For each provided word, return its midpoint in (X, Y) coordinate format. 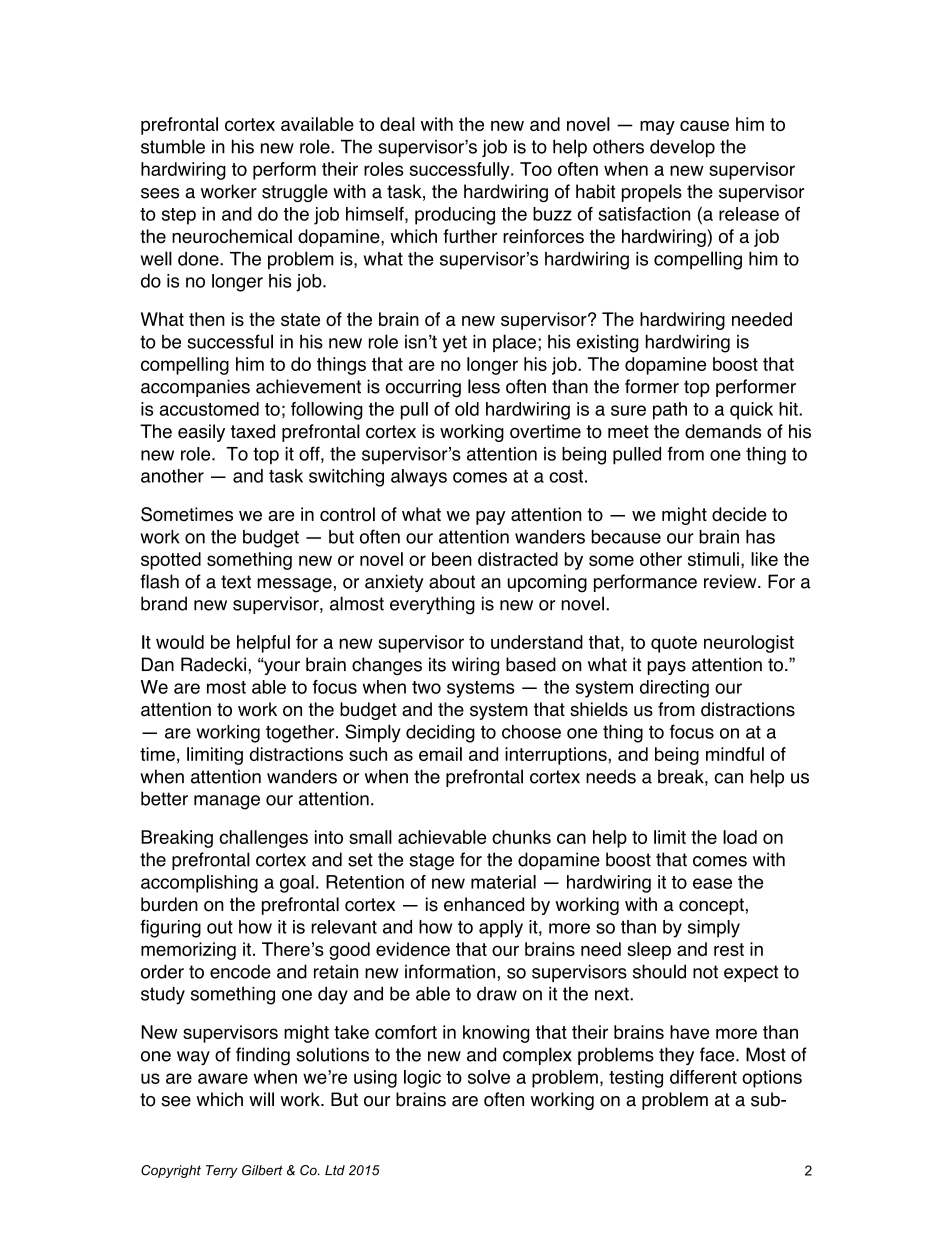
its (437, 664)
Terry (222, 1171)
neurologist (749, 644)
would (180, 642)
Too (536, 169)
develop (682, 148)
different (703, 1077)
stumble (173, 146)
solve (489, 1077)
